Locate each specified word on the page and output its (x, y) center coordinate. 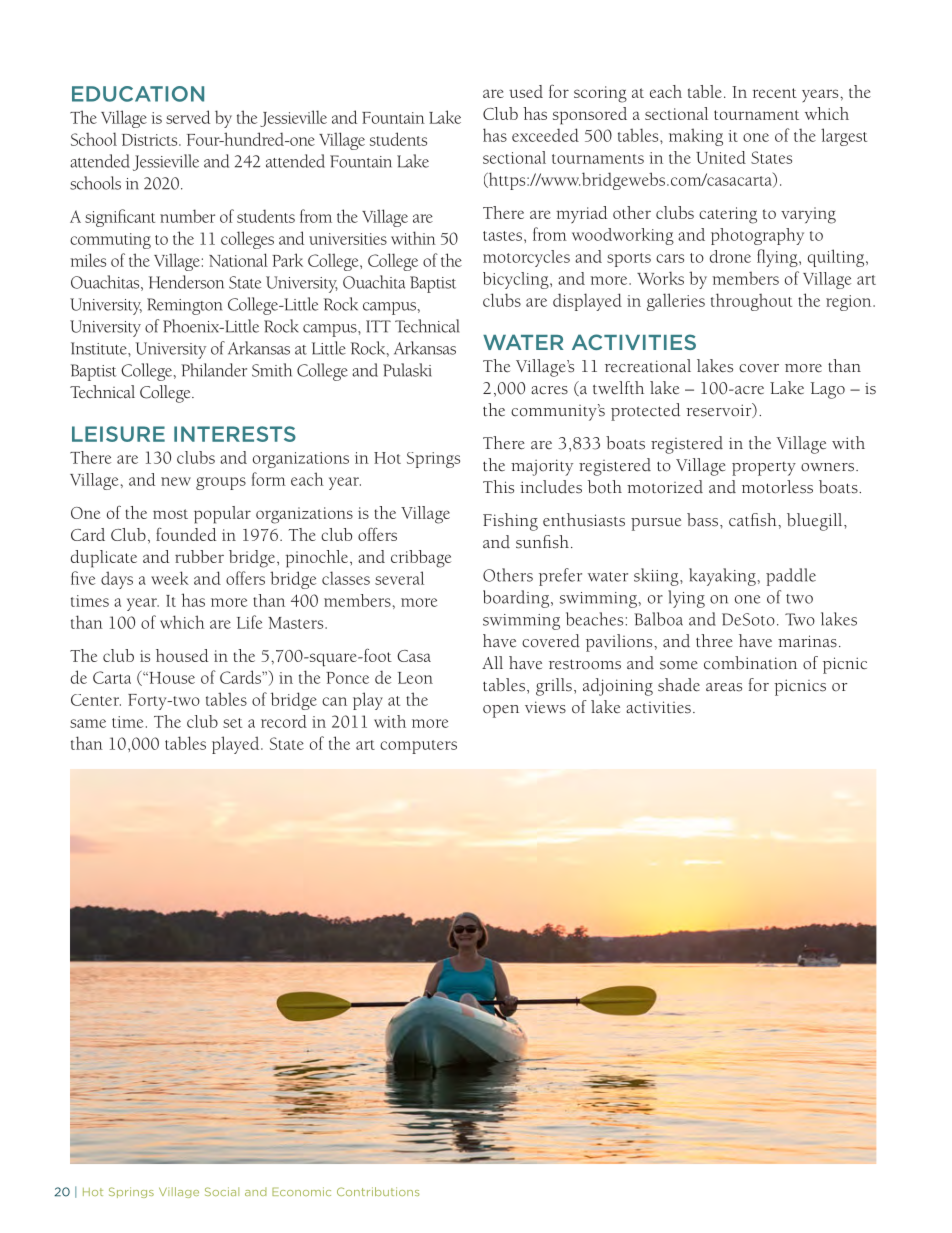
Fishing (510, 522)
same (88, 723)
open (501, 711)
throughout (751, 302)
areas (724, 687)
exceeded (545, 135)
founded (186, 534)
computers (418, 747)
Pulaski (407, 370)
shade (679, 685)
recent (775, 93)
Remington (184, 306)
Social (222, 1191)
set (232, 723)
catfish (754, 520)
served (188, 117)
